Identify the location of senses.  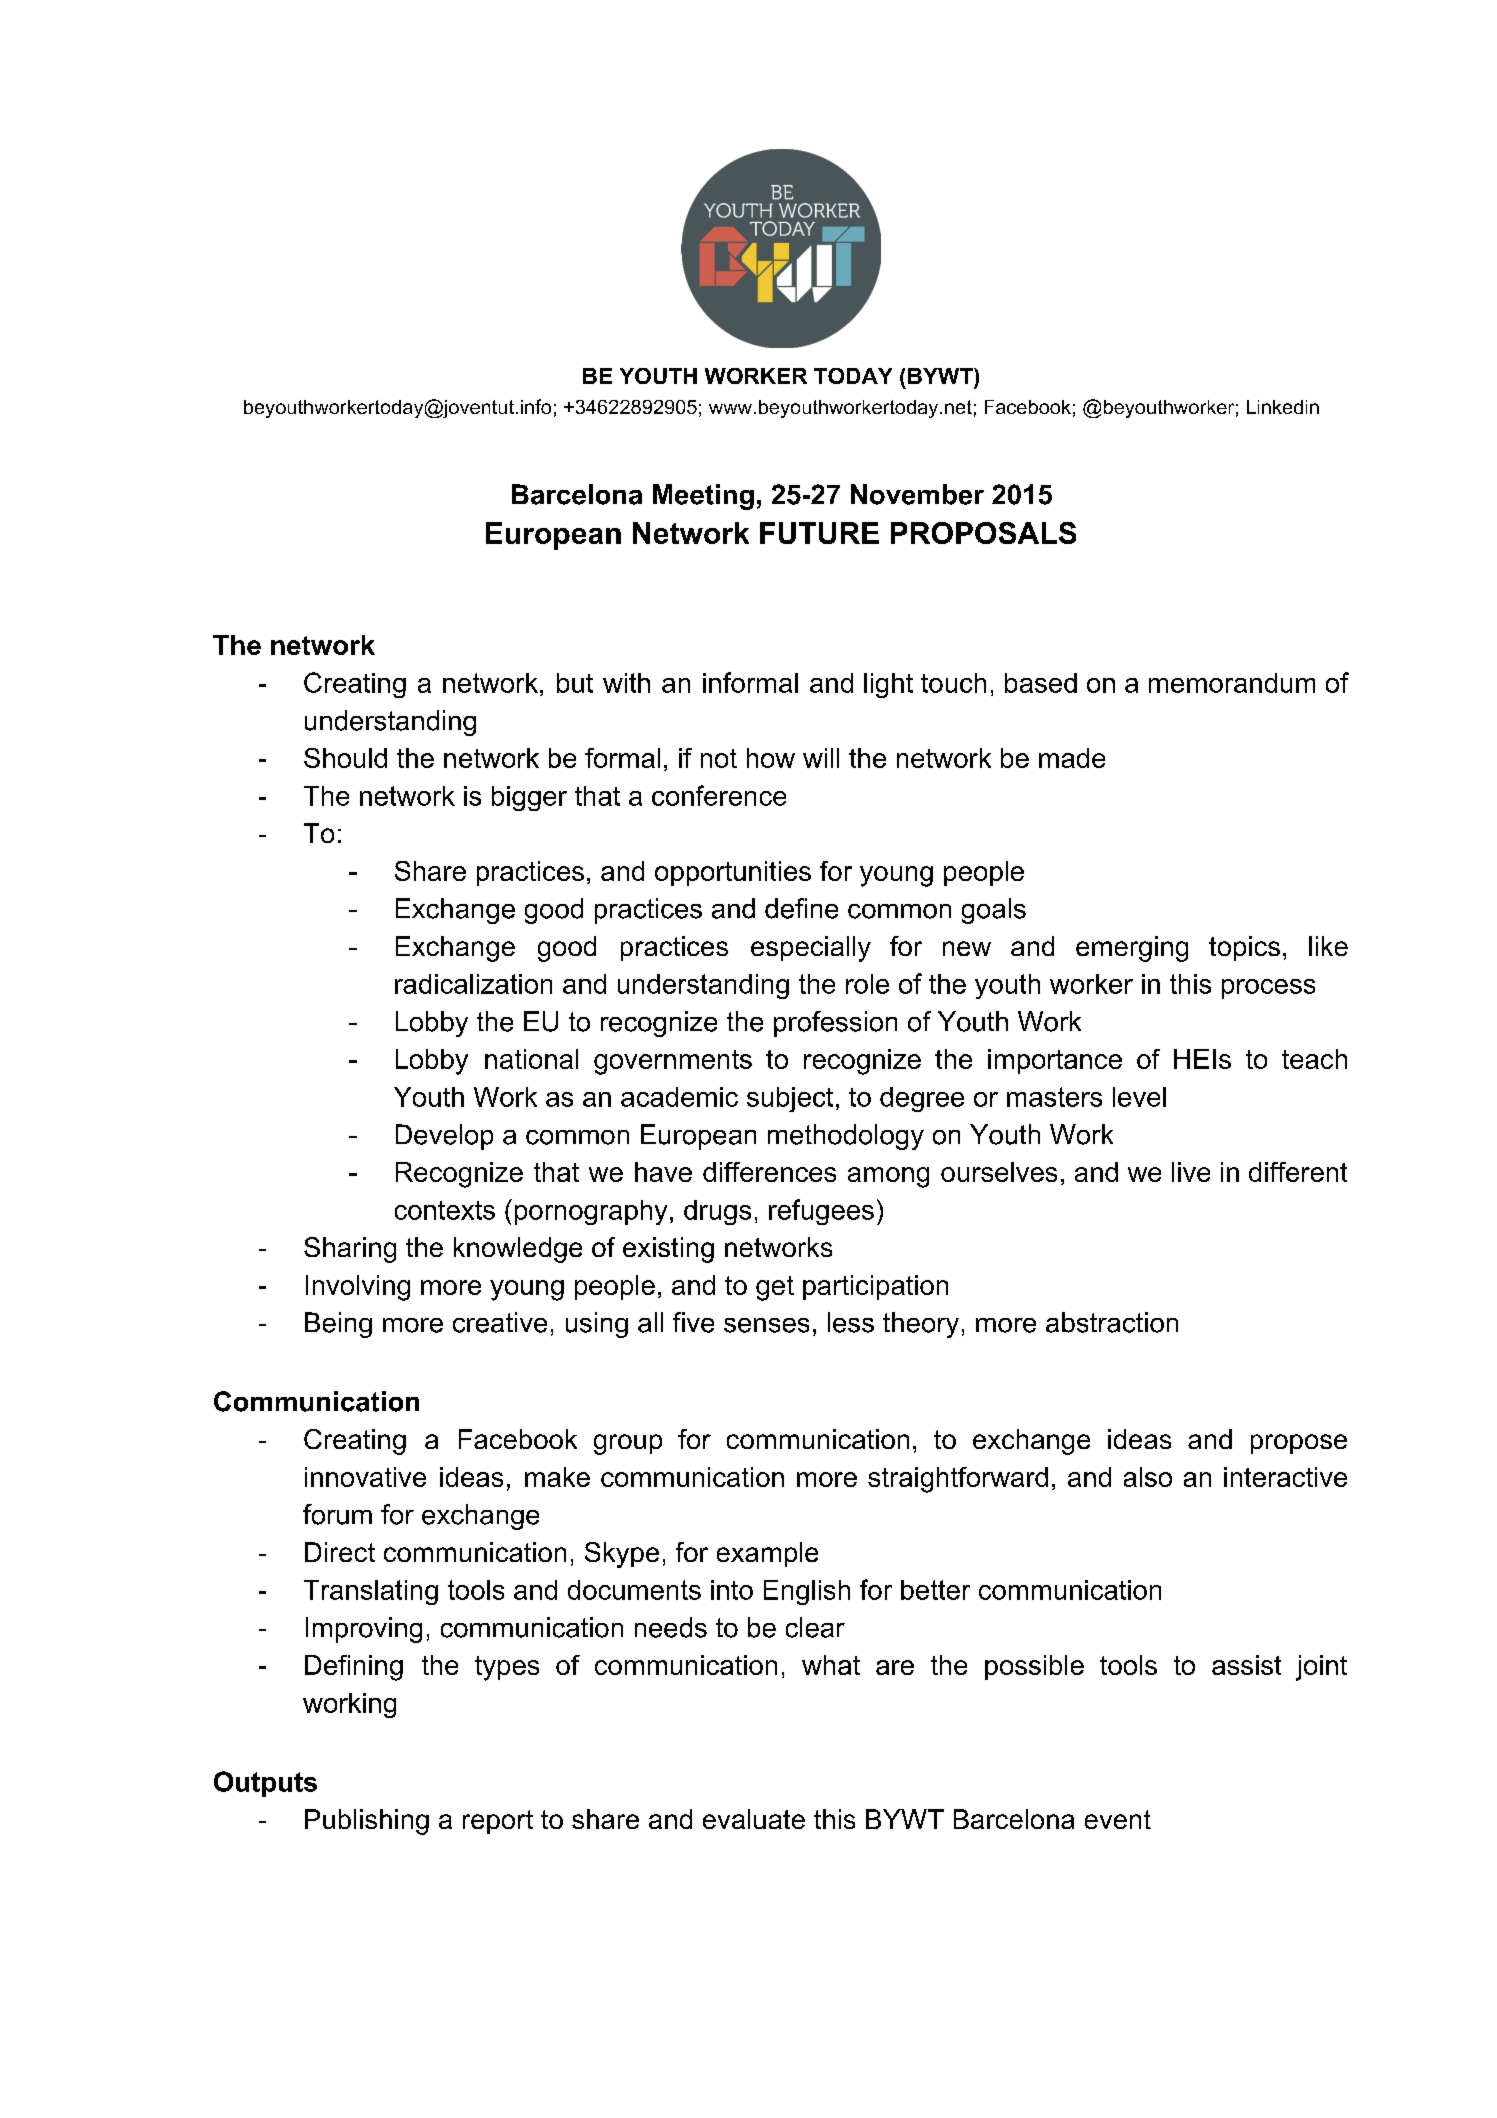
(766, 1325).
